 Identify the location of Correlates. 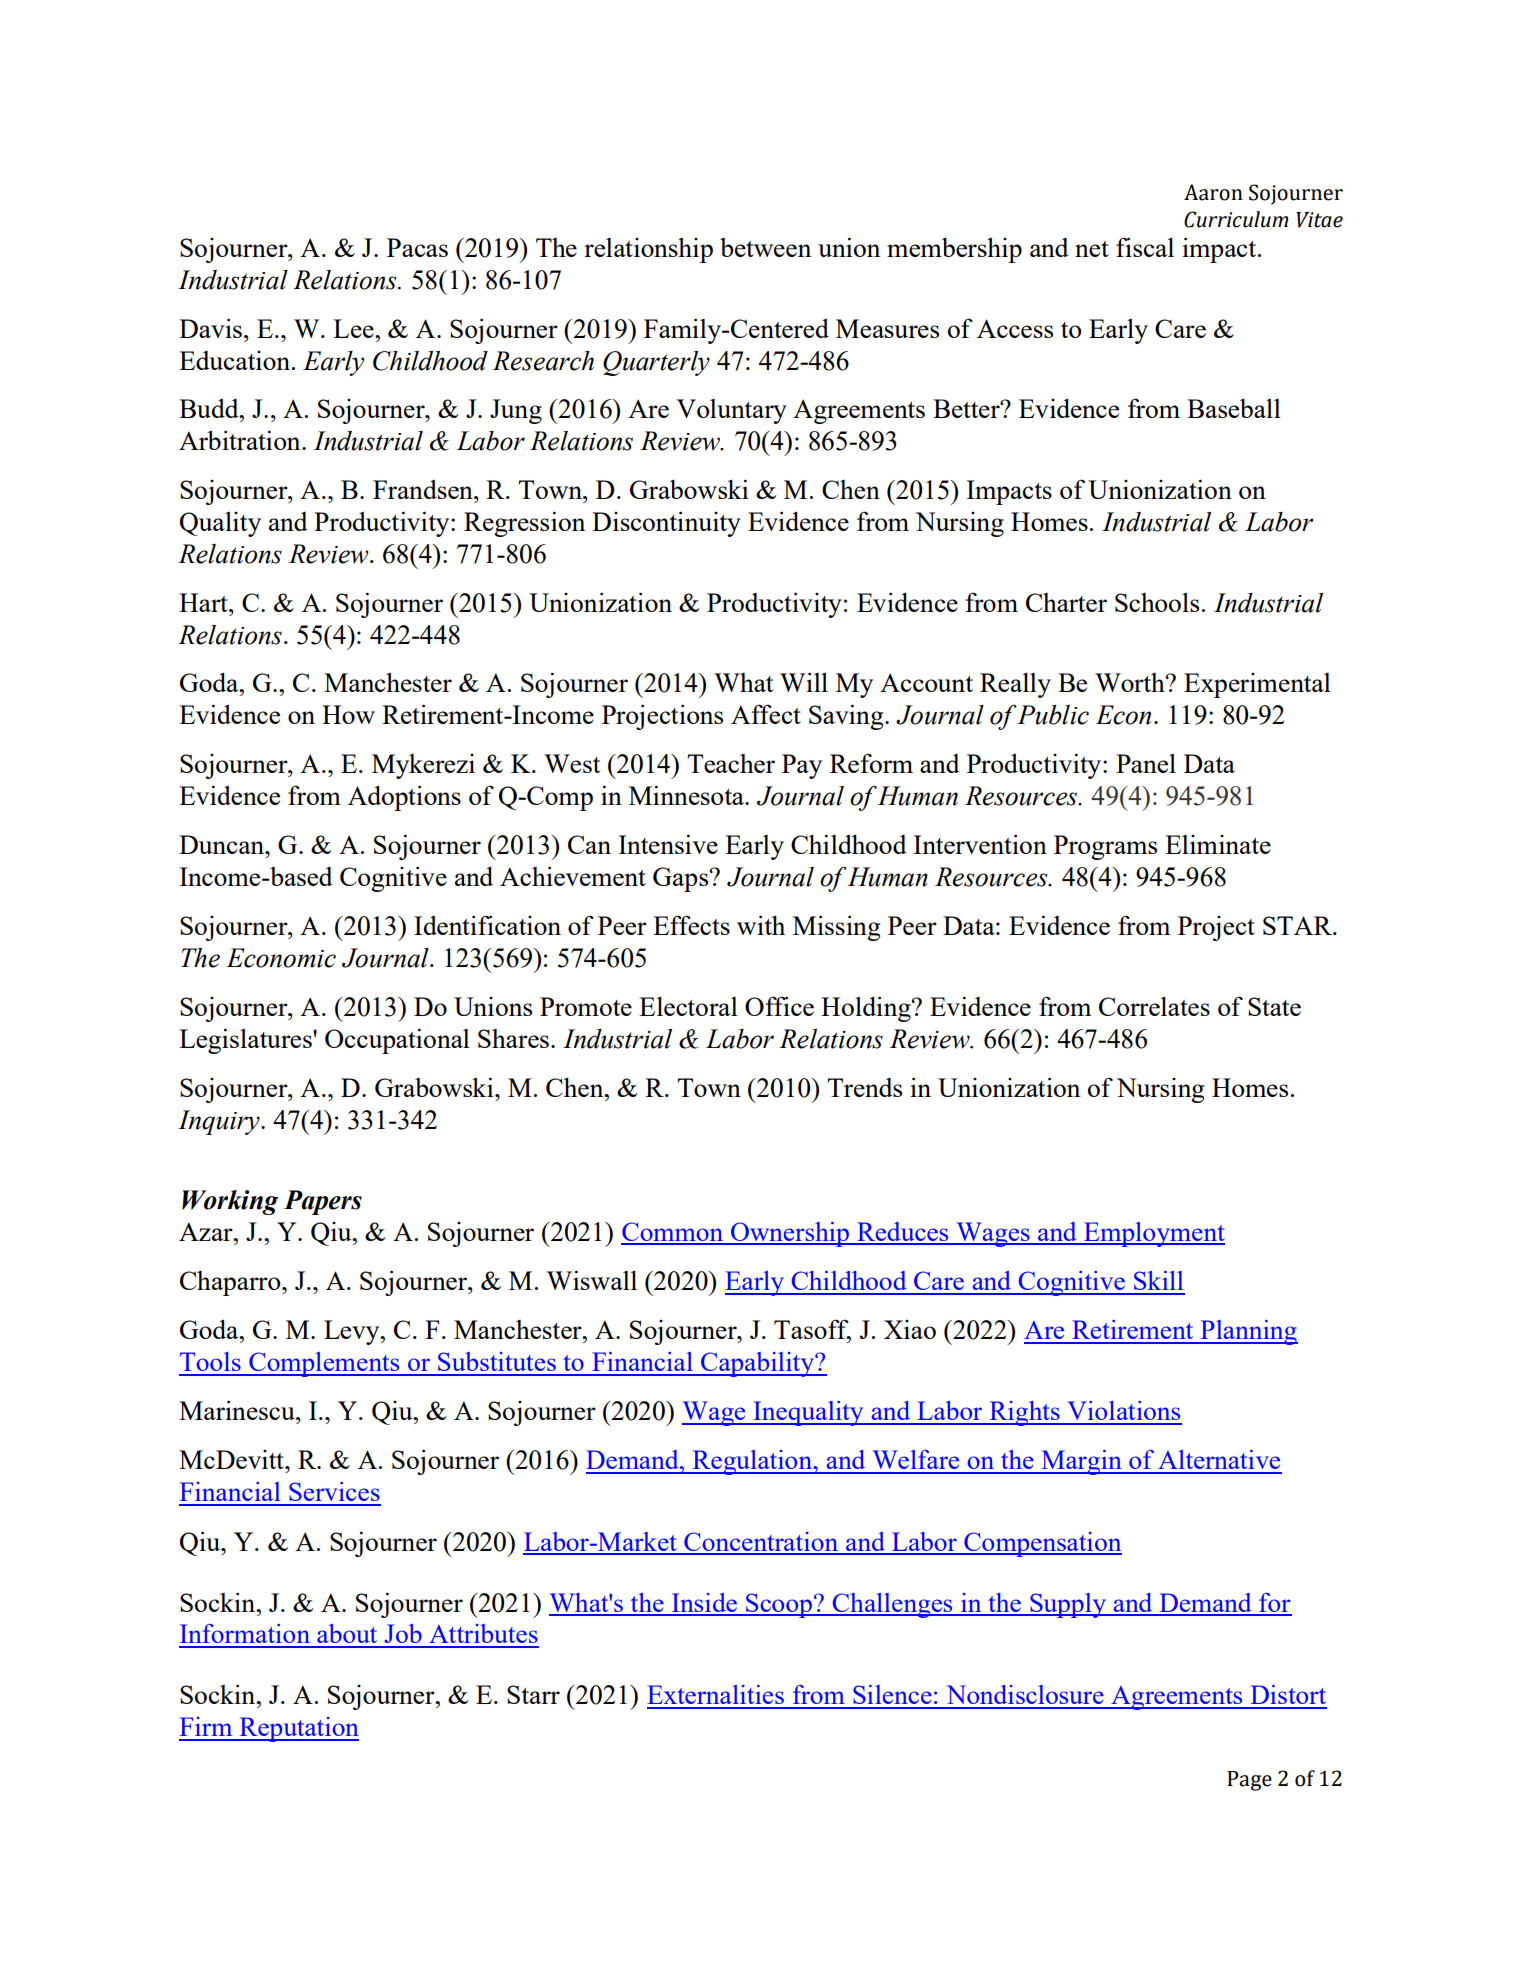
(1154, 1006).
